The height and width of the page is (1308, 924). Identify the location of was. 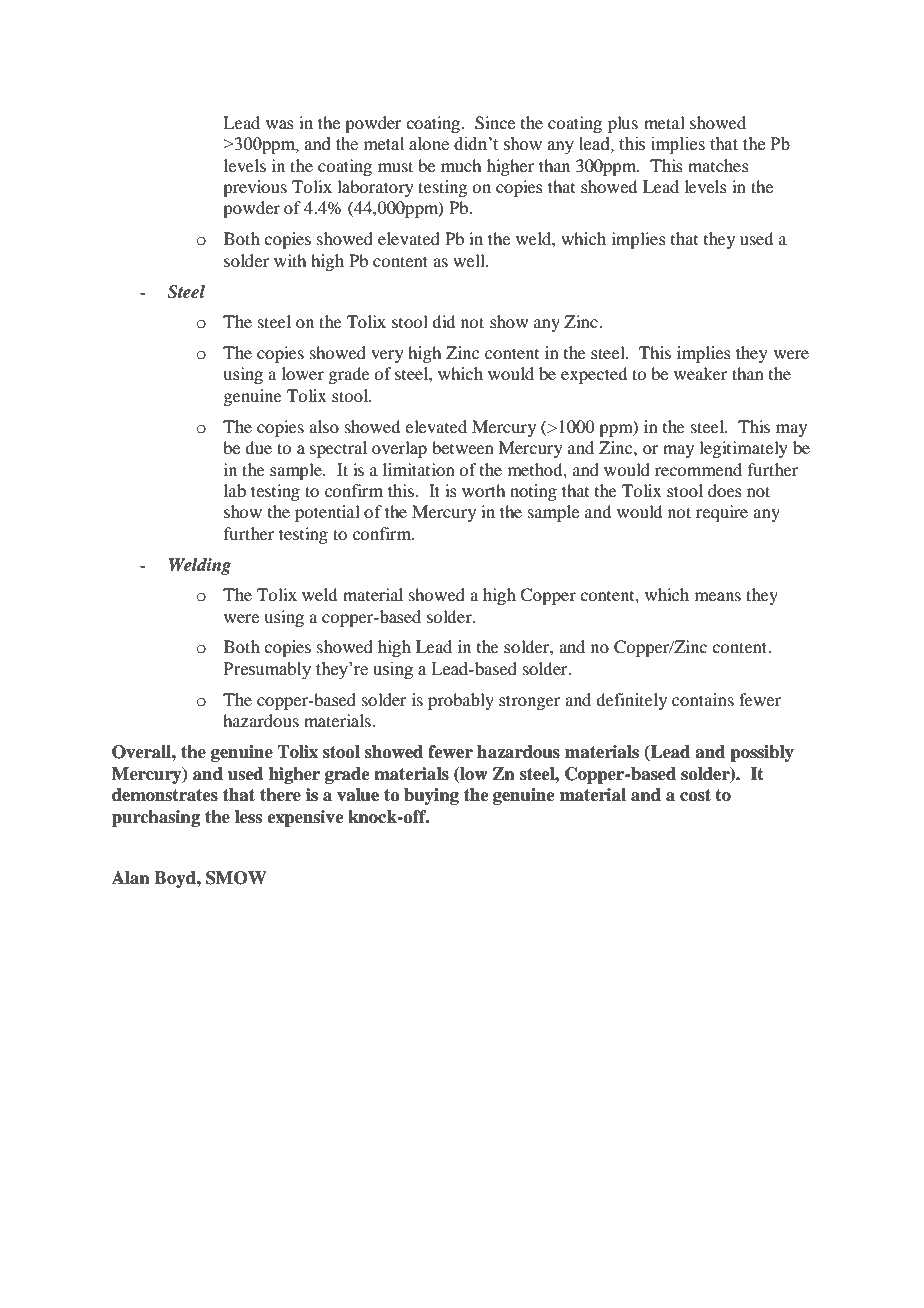
(280, 124).
